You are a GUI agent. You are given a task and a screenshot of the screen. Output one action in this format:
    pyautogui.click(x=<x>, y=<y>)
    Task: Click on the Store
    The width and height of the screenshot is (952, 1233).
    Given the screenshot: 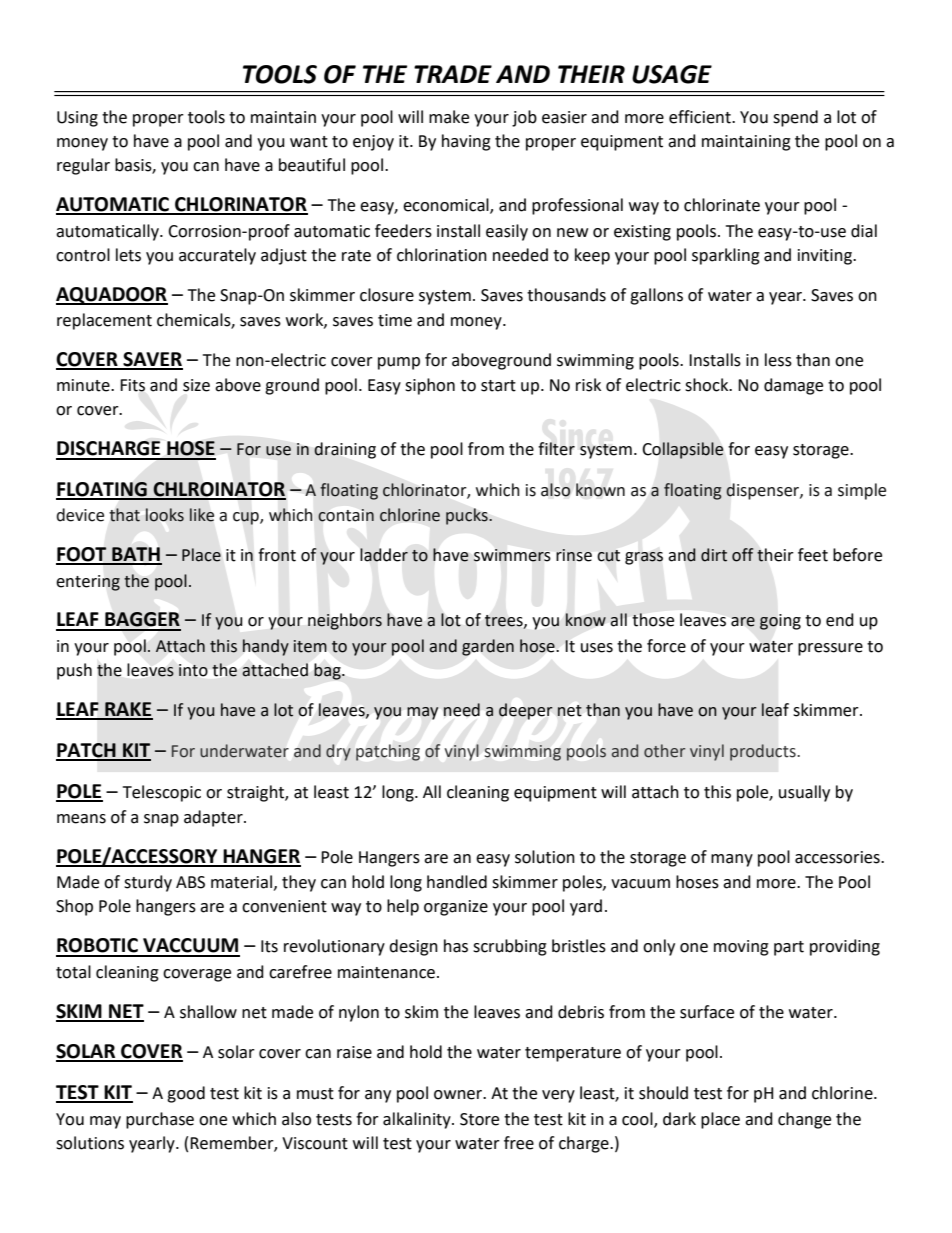 What is the action you would take?
    pyautogui.click(x=479, y=1119)
